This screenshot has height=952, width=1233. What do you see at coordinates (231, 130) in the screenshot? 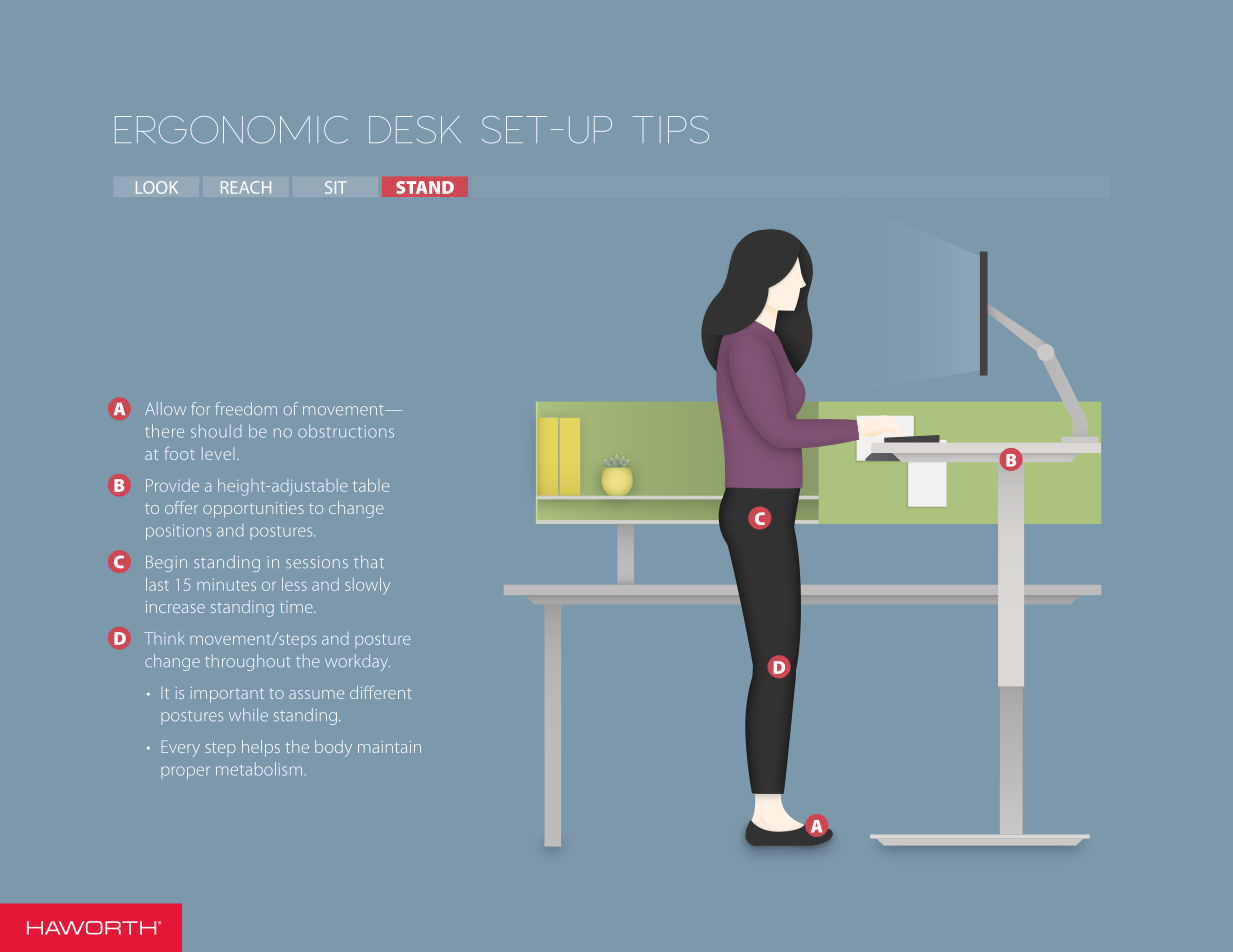
I see `Ergonomic` at bounding box center [231, 130].
